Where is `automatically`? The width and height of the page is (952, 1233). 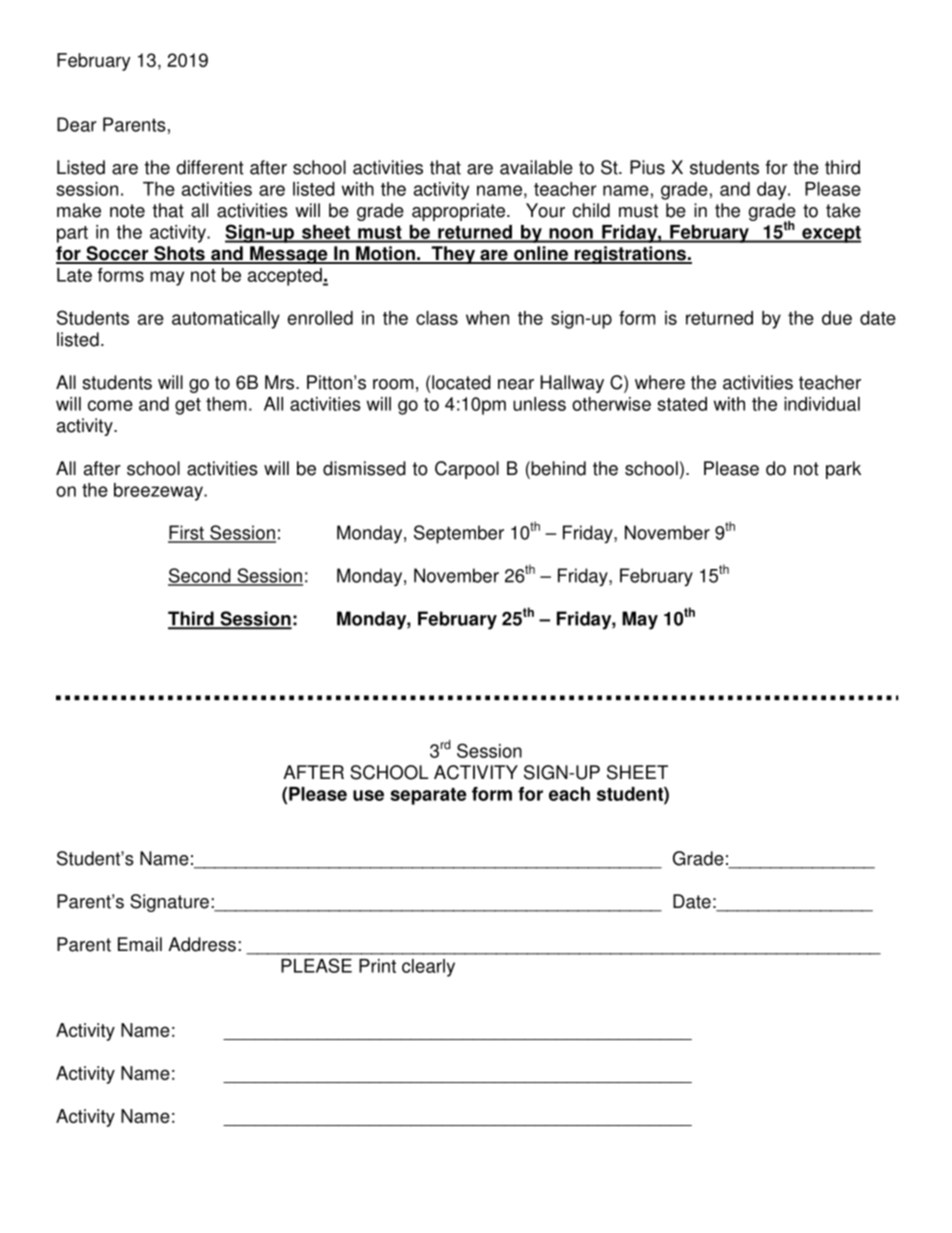 automatically is located at coordinates (226, 320).
